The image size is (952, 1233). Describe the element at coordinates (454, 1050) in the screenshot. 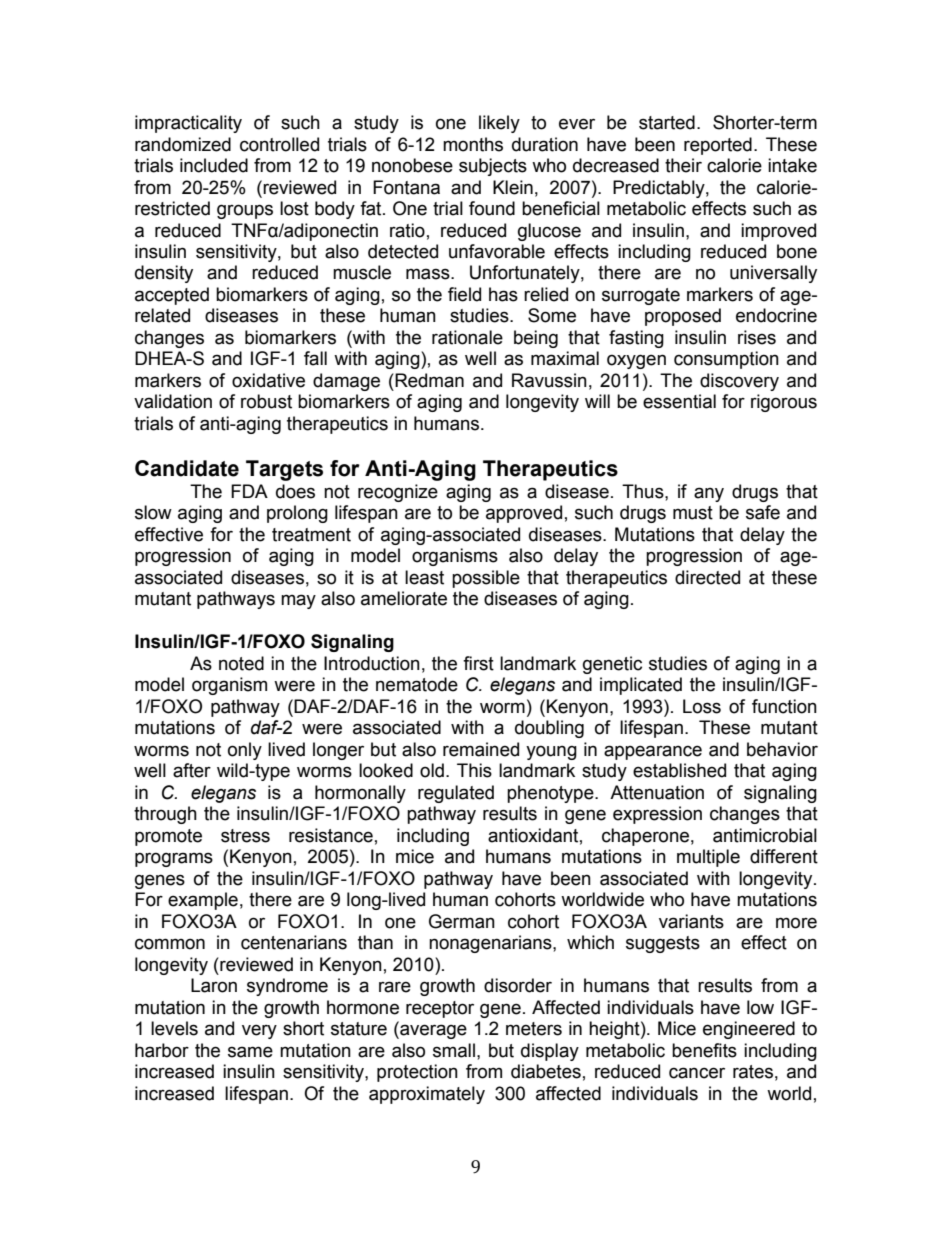

I see `small` at that location.
